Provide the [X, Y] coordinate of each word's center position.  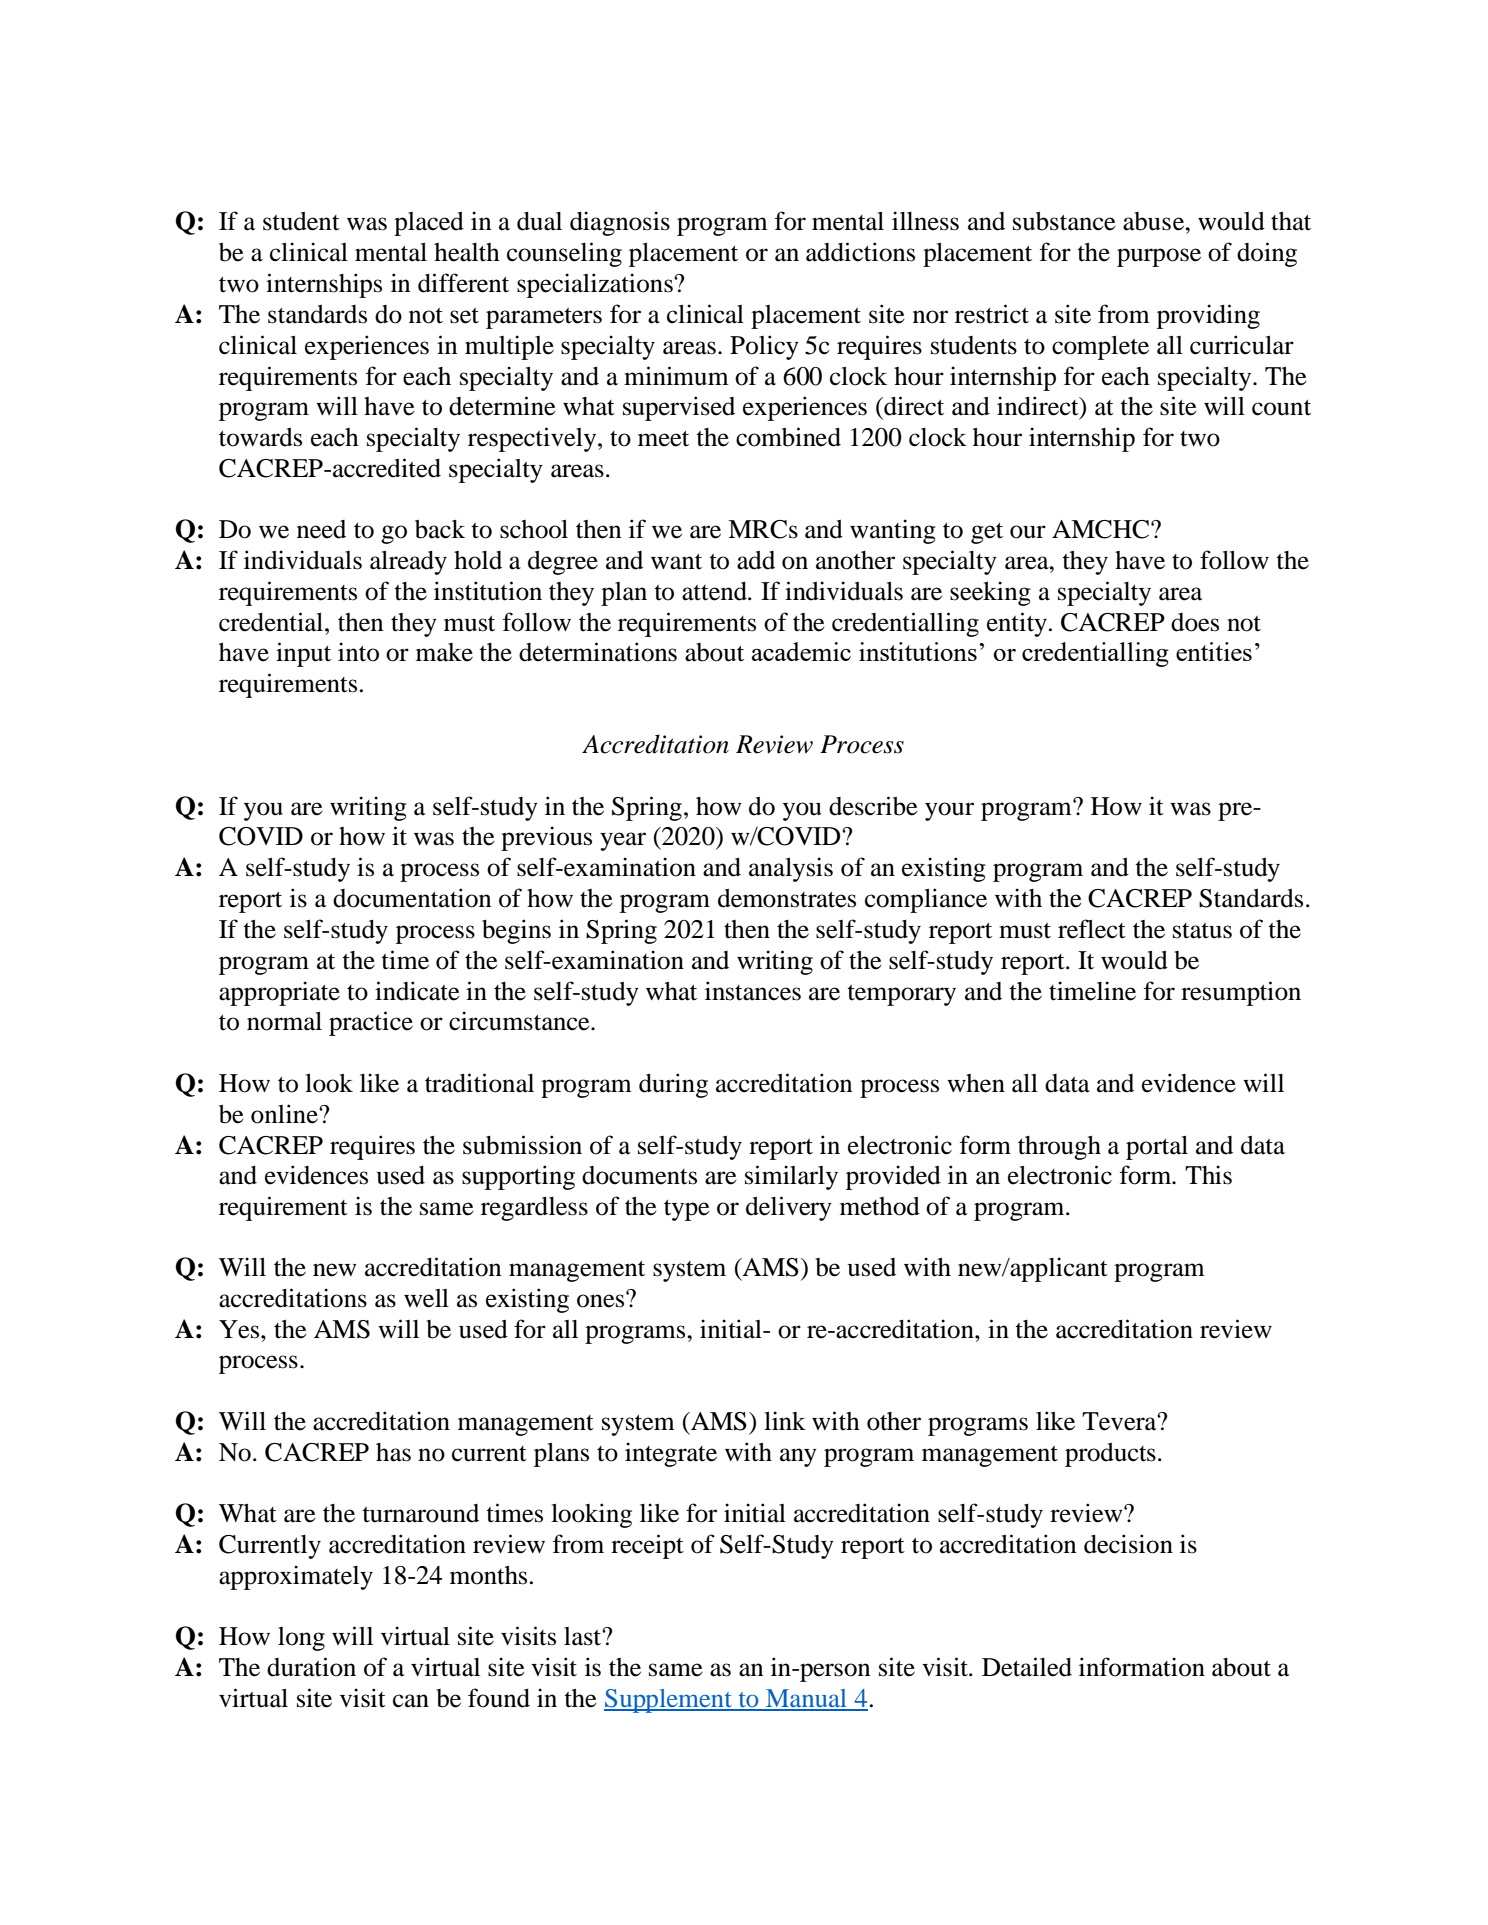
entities [1214, 651]
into [358, 652]
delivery [789, 1208]
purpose [1159, 257]
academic [801, 651]
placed [429, 224]
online [285, 1114]
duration [311, 1667]
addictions [860, 252]
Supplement [669, 1701]
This [1208, 1175]
